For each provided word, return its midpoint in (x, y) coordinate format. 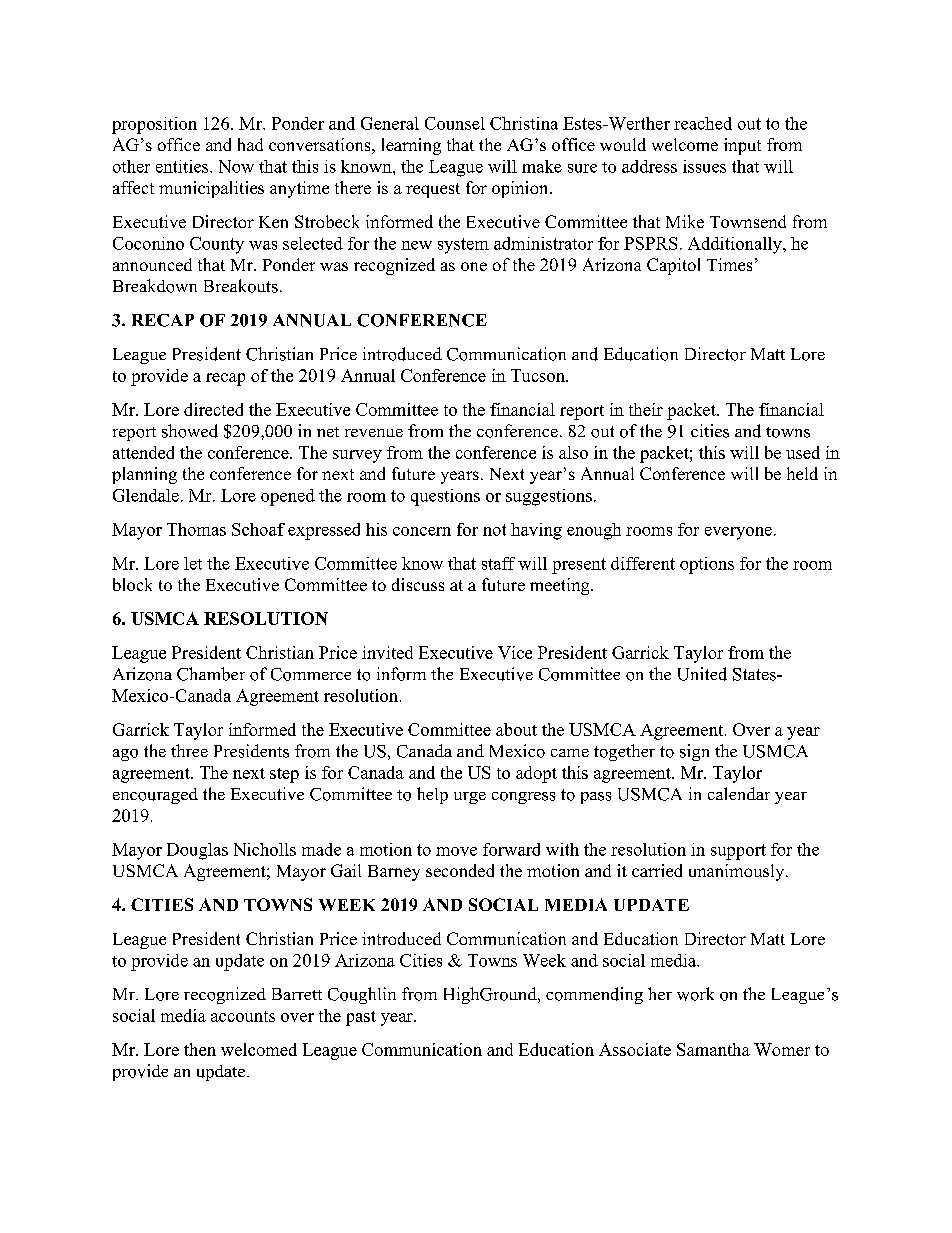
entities (183, 166)
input (742, 146)
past (361, 1018)
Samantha (713, 1049)
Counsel (455, 123)
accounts (243, 1016)
